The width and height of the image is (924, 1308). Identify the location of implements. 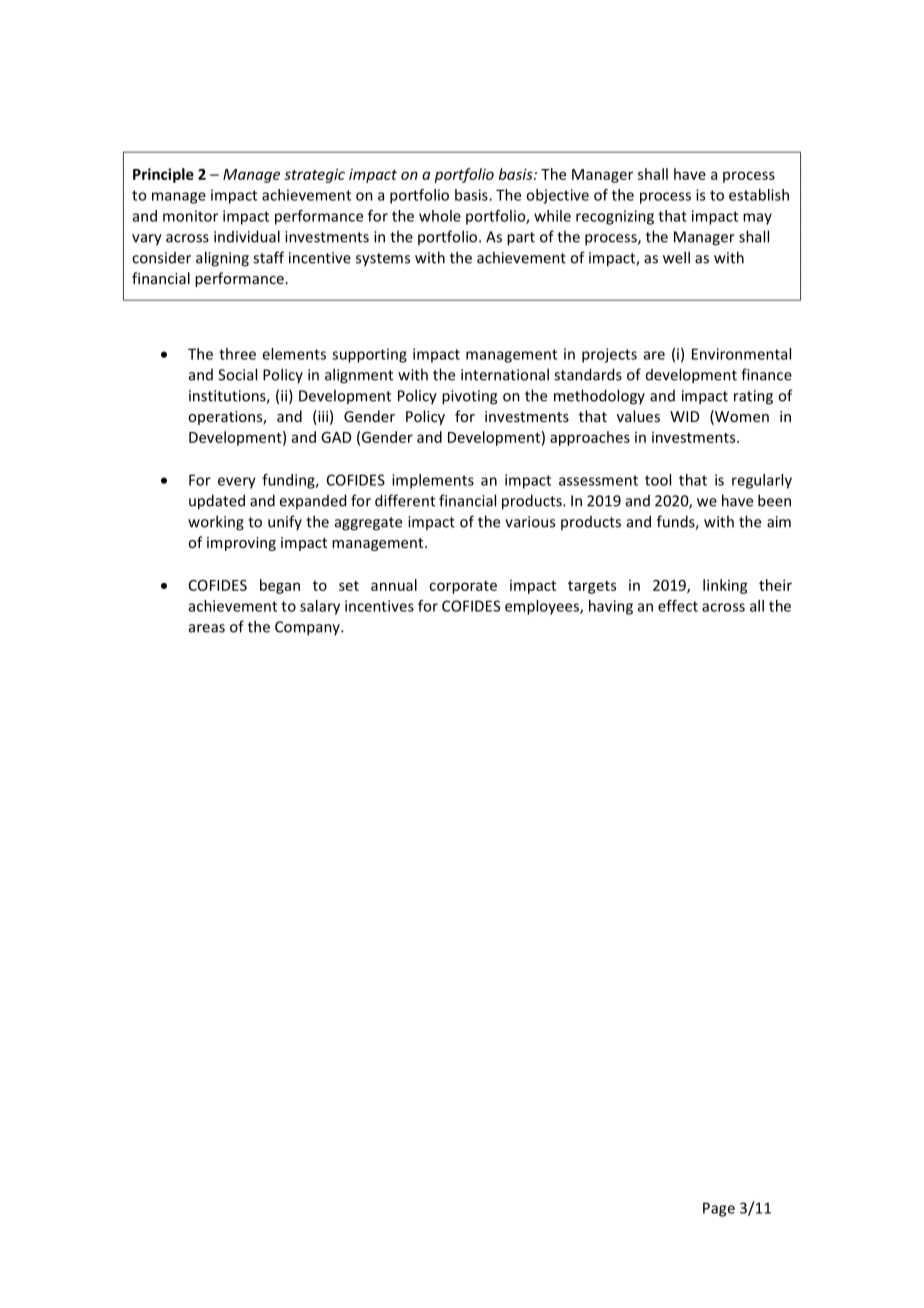
(433, 481).
